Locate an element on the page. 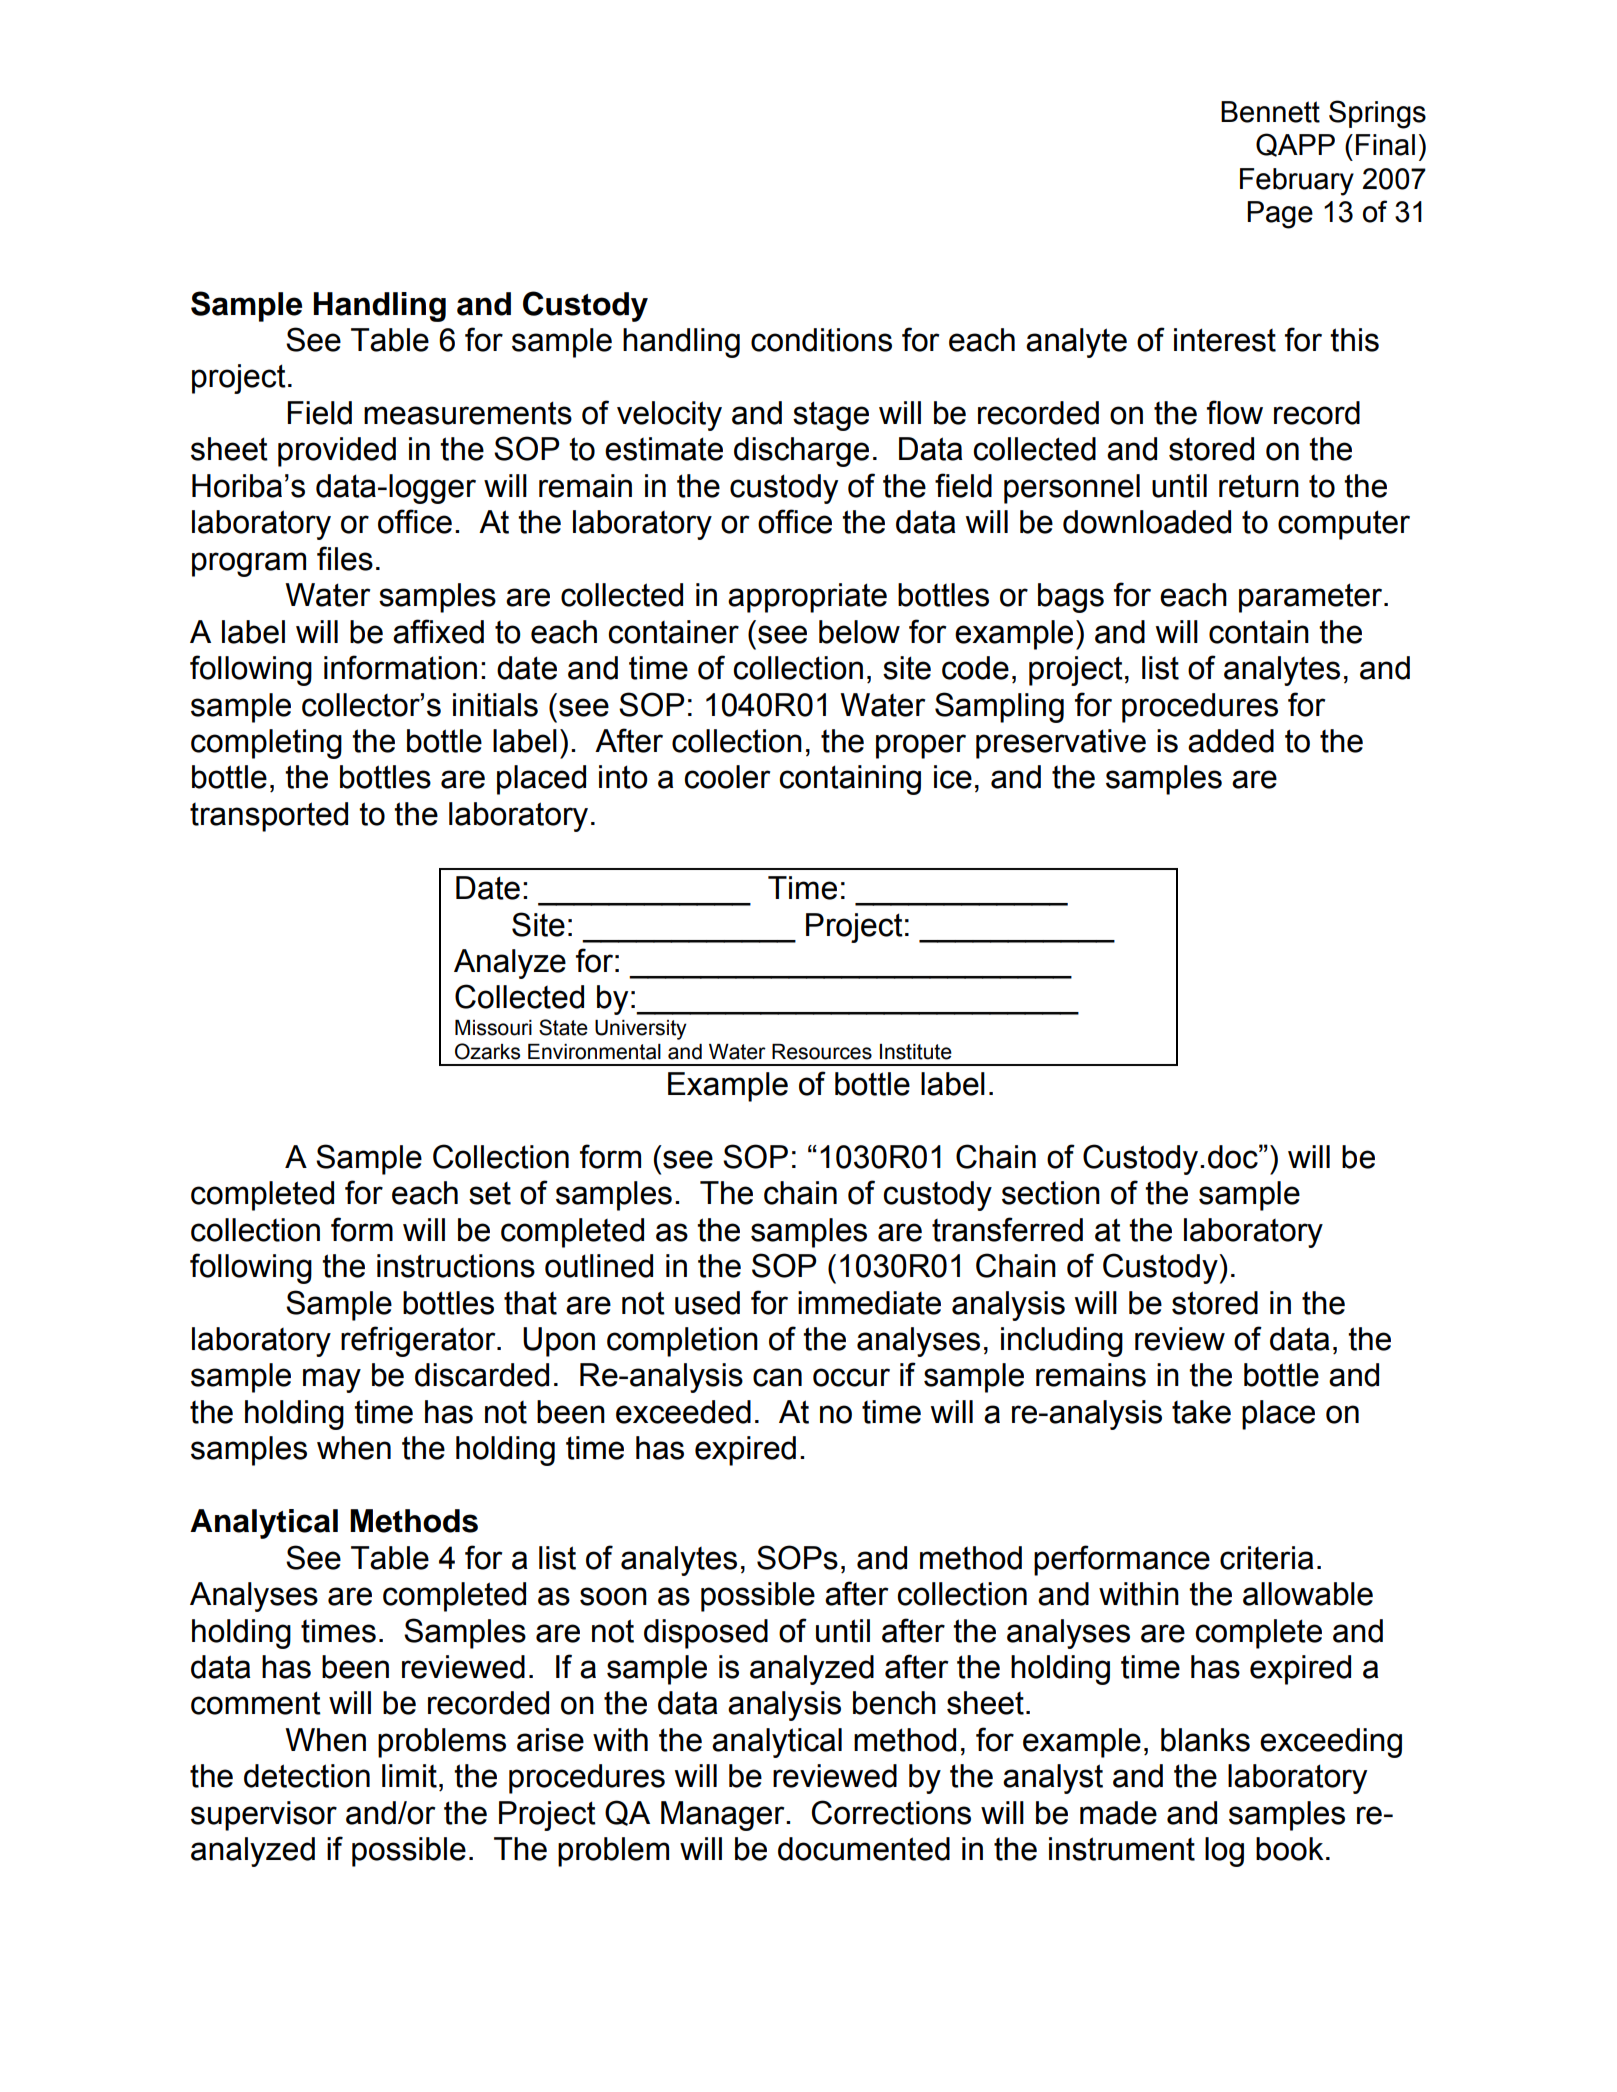  immediate is located at coordinates (869, 1303).
